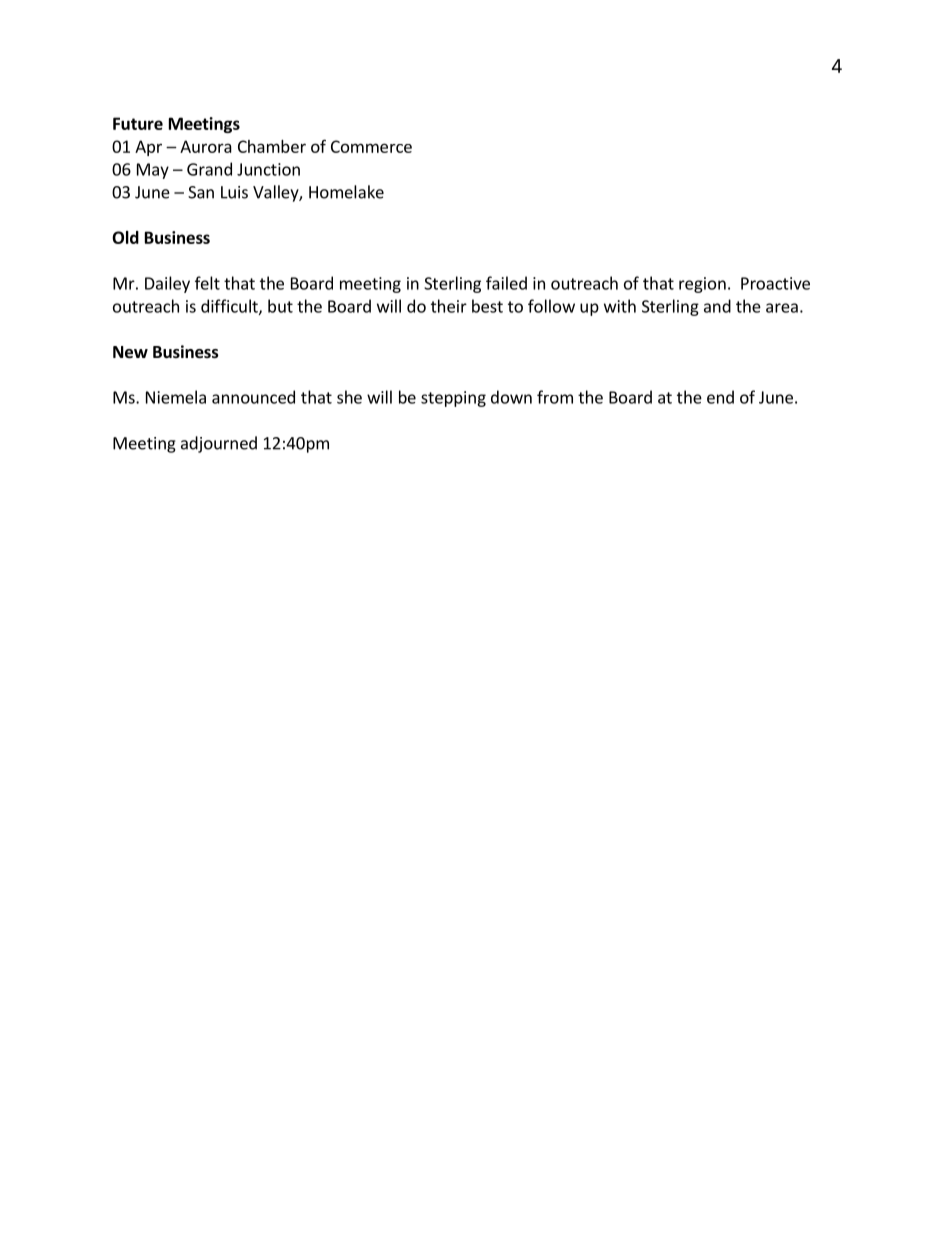  What do you see at coordinates (234, 192) in the screenshot?
I see `Luis` at bounding box center [234, 192].
